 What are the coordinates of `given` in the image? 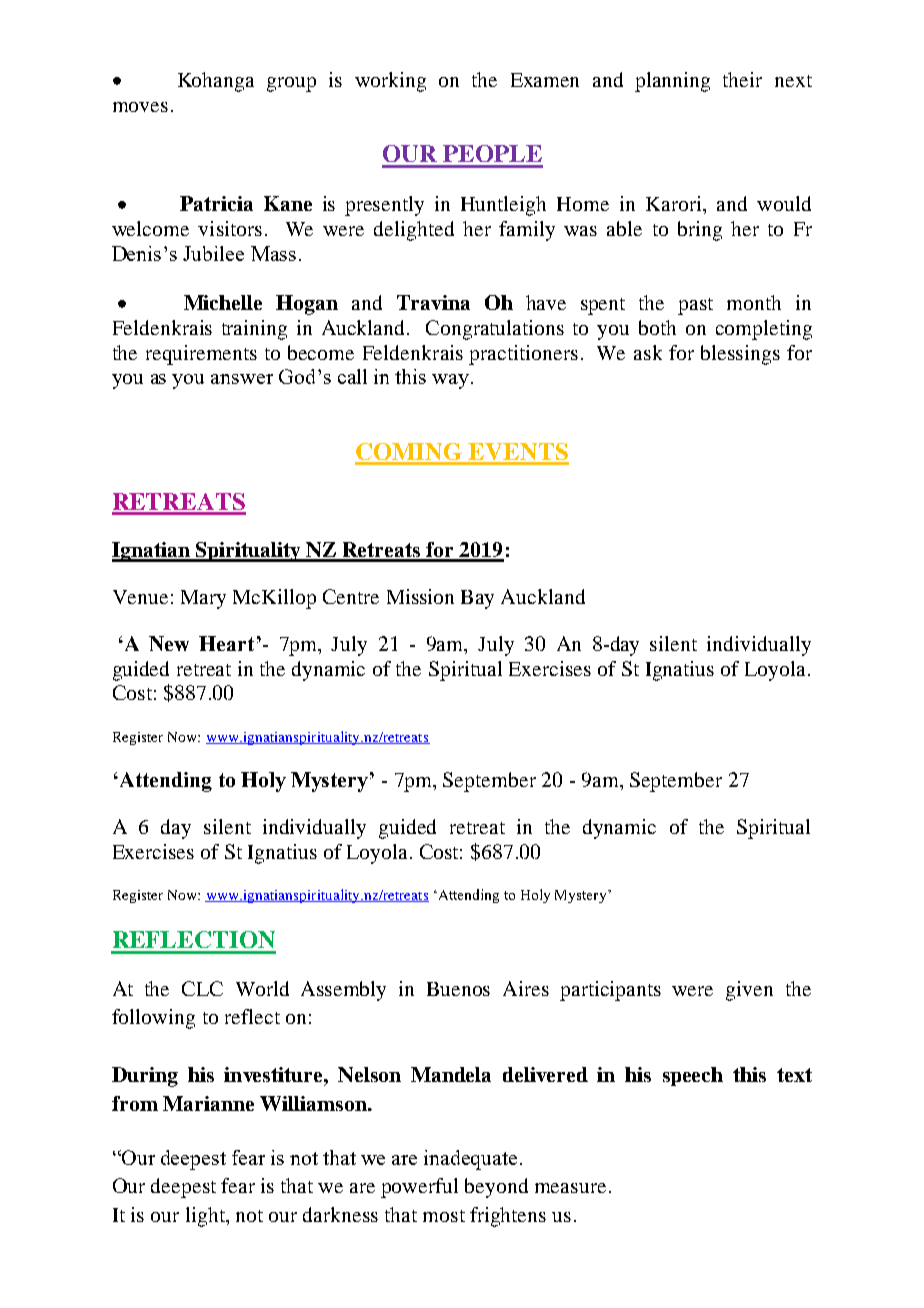 It's located at (749, 991).
